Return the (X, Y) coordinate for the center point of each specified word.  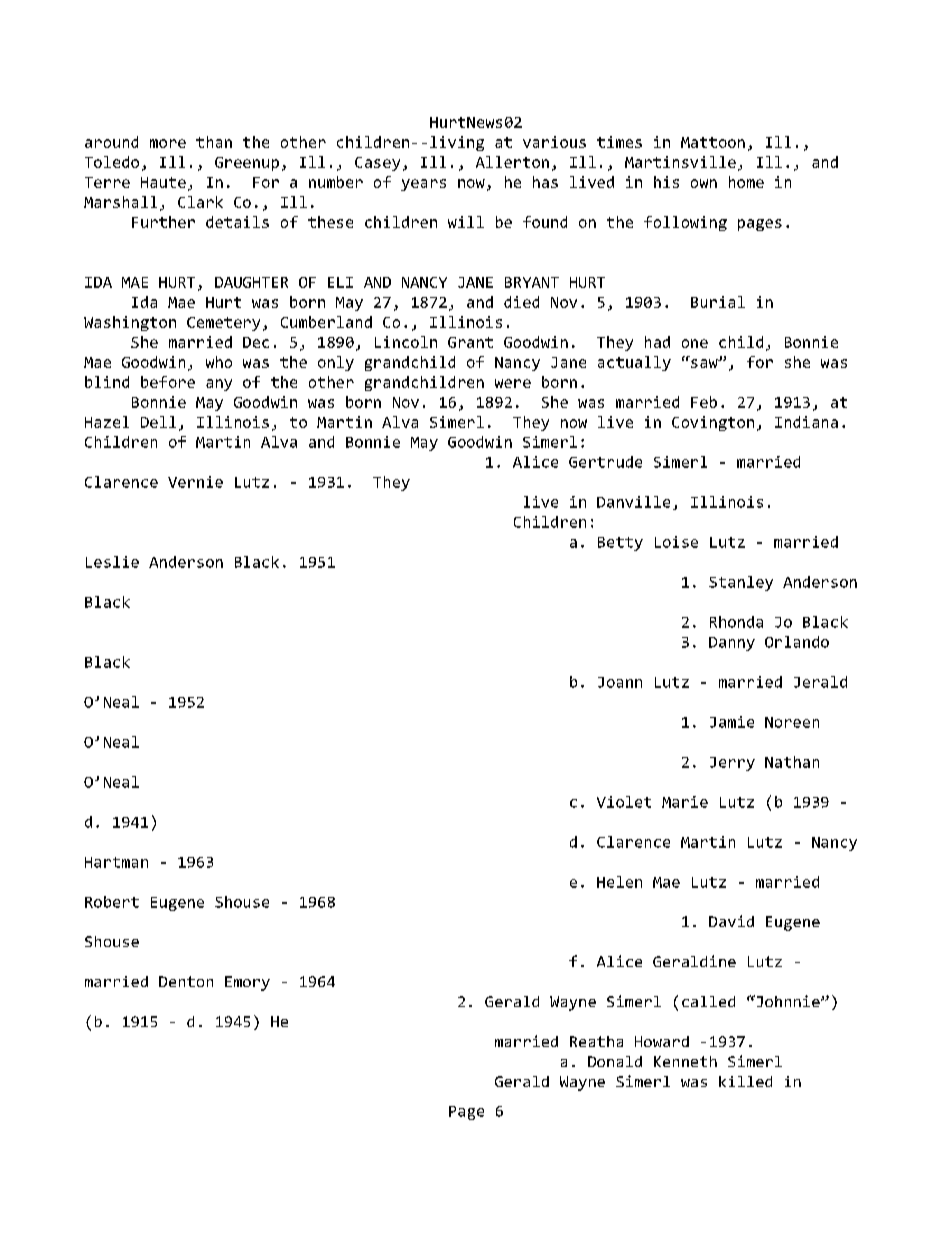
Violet (624, 802)
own (704, 183)
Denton (186, 981)
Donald (615, 1061)
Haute (163, 182)
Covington (713, 423)
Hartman (116, 862)
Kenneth (685, 1061)
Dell (158, 422)
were (513, 383)
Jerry (732, 764)
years (423, 185)
